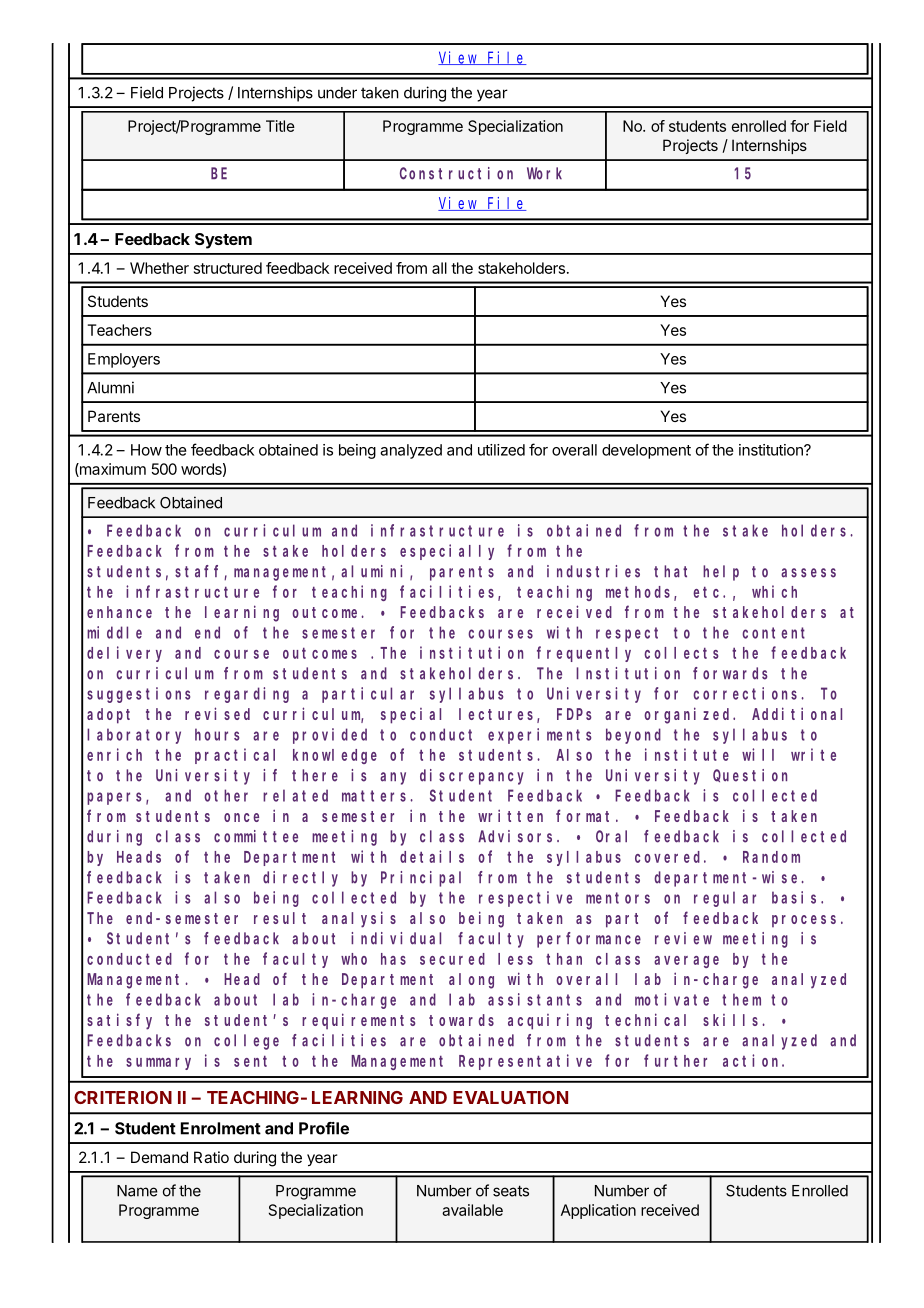 The image size is (924, 1308). Describe the element at coordinates (721, 573) in the screenshot. I see `help` at that location.
